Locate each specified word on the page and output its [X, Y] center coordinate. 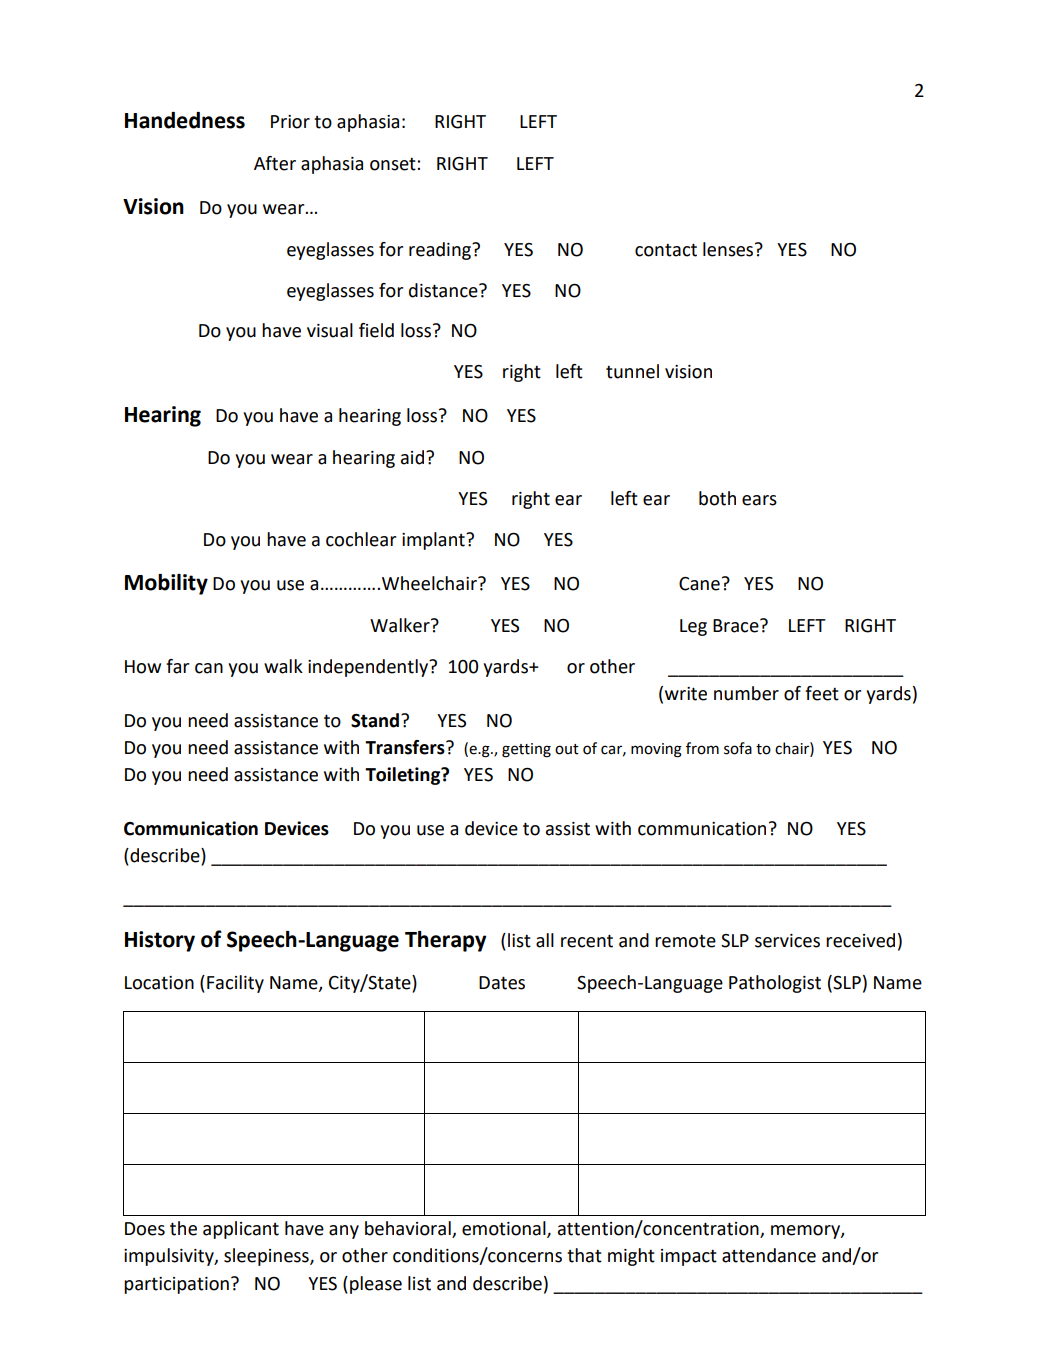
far [177, 666]
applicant [241, 1230]
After [275, 163]
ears [759, 500]
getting [526, 750]
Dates [502, 983]
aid [412, 457]
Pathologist [775, 984]
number [746, 693]
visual [330, 330]
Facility [235, 984]
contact [666, 250]
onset [394, 164]
